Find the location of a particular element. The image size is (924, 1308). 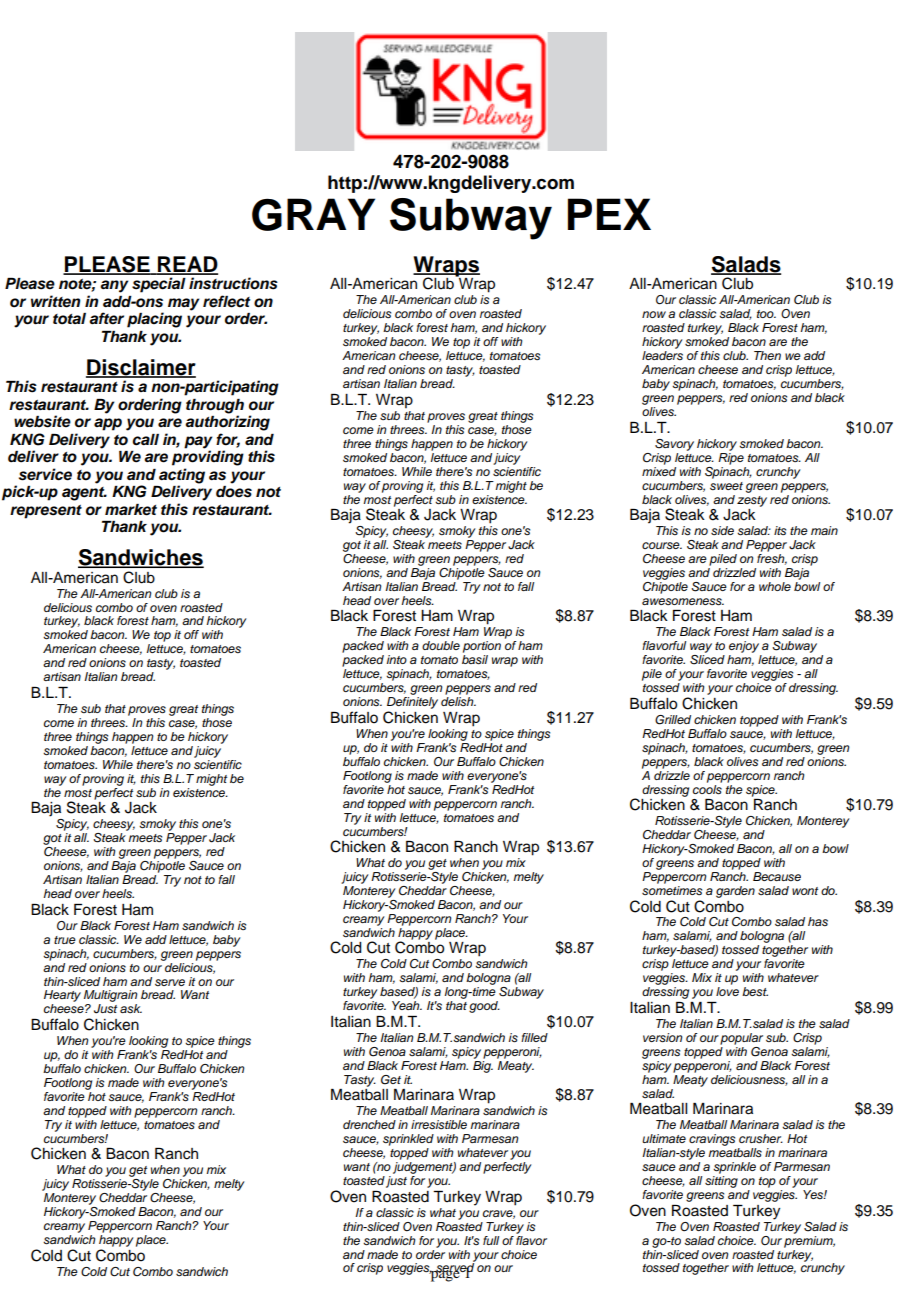

Yeah is located at coordinates (407, 1005).
